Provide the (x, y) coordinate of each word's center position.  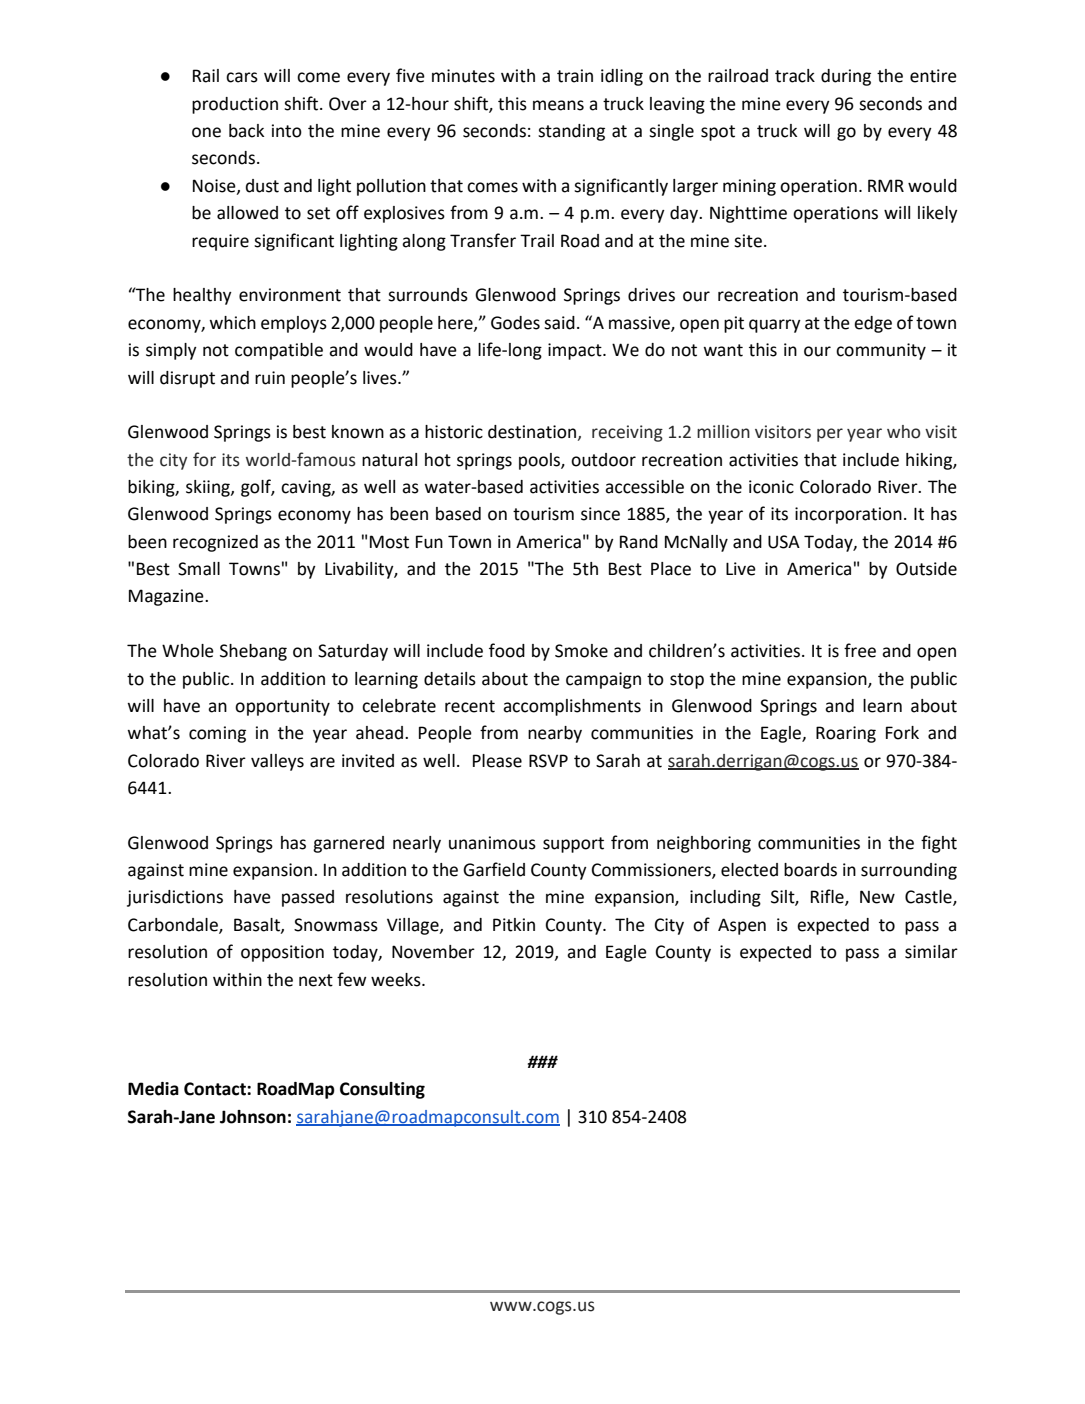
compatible (279, 351)
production (235, 105)
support (573, 845)
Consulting (382, 1090)
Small (199, 569)
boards (810, 870)
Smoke (581, 651)
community (881, 351)
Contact (216, 1089)
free (860, 650)
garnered (348, 844)
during (846, 77)
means (558, 105)
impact (576, 351)
